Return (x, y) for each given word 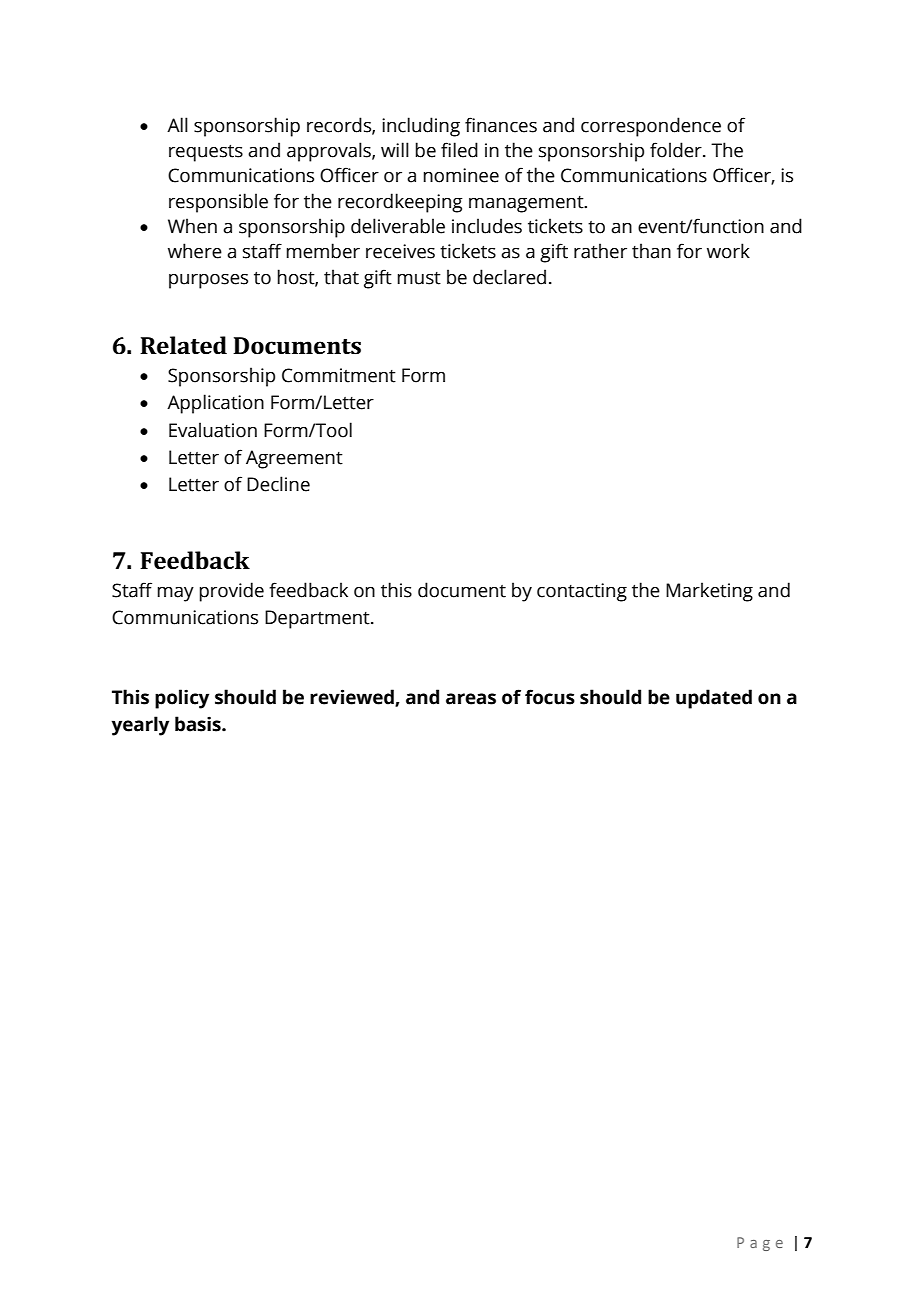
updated (714, 699)
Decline (278, 484)
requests (206, 153)
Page (760, 1244)
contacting (582, 592)
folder (677, 150)
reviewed (353, 697)
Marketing (709, 592)
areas (471, 699)
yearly (140, 726)
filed (459, 150)
